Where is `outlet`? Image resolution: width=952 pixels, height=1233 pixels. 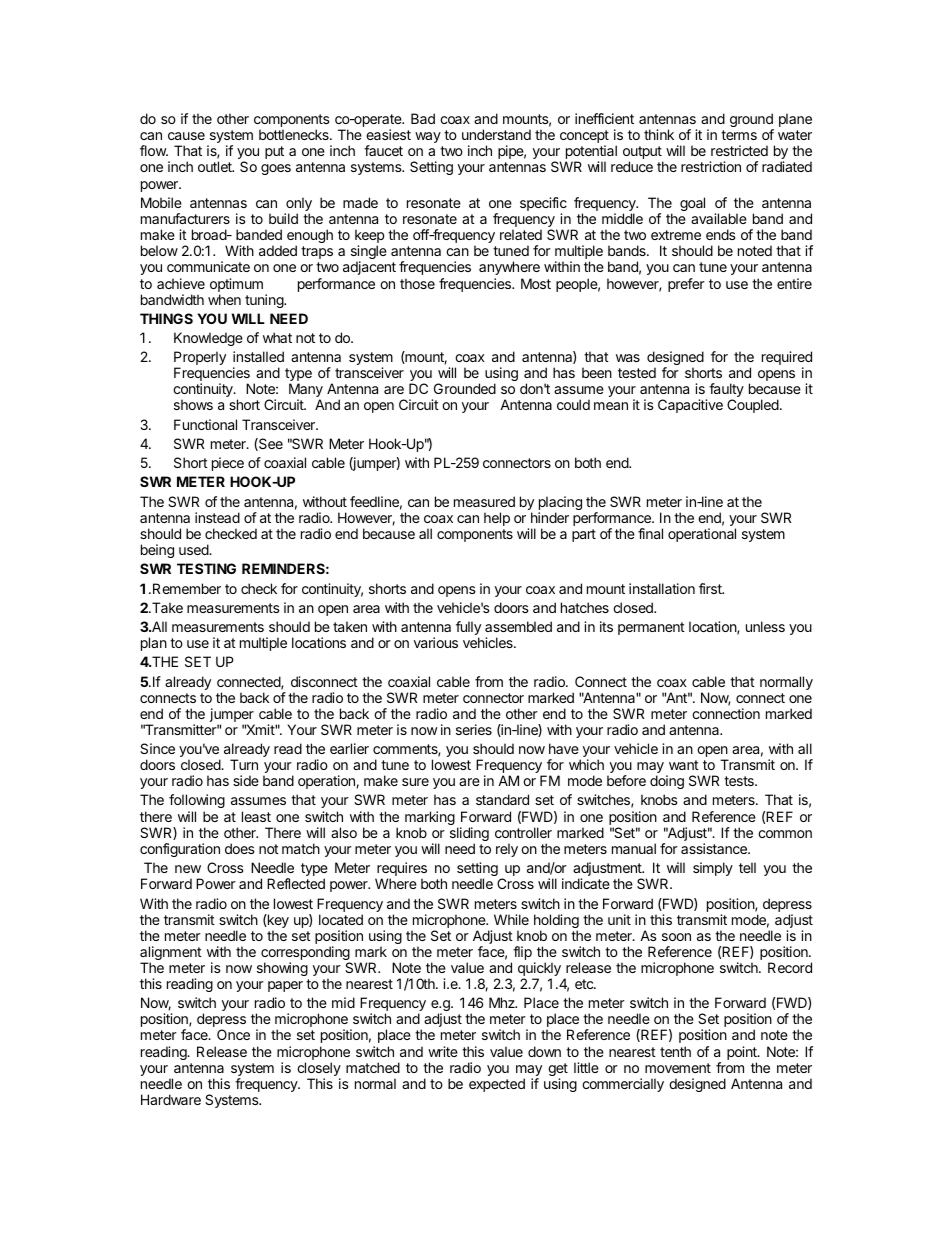 outlet is located at coordinates (216, 166).
